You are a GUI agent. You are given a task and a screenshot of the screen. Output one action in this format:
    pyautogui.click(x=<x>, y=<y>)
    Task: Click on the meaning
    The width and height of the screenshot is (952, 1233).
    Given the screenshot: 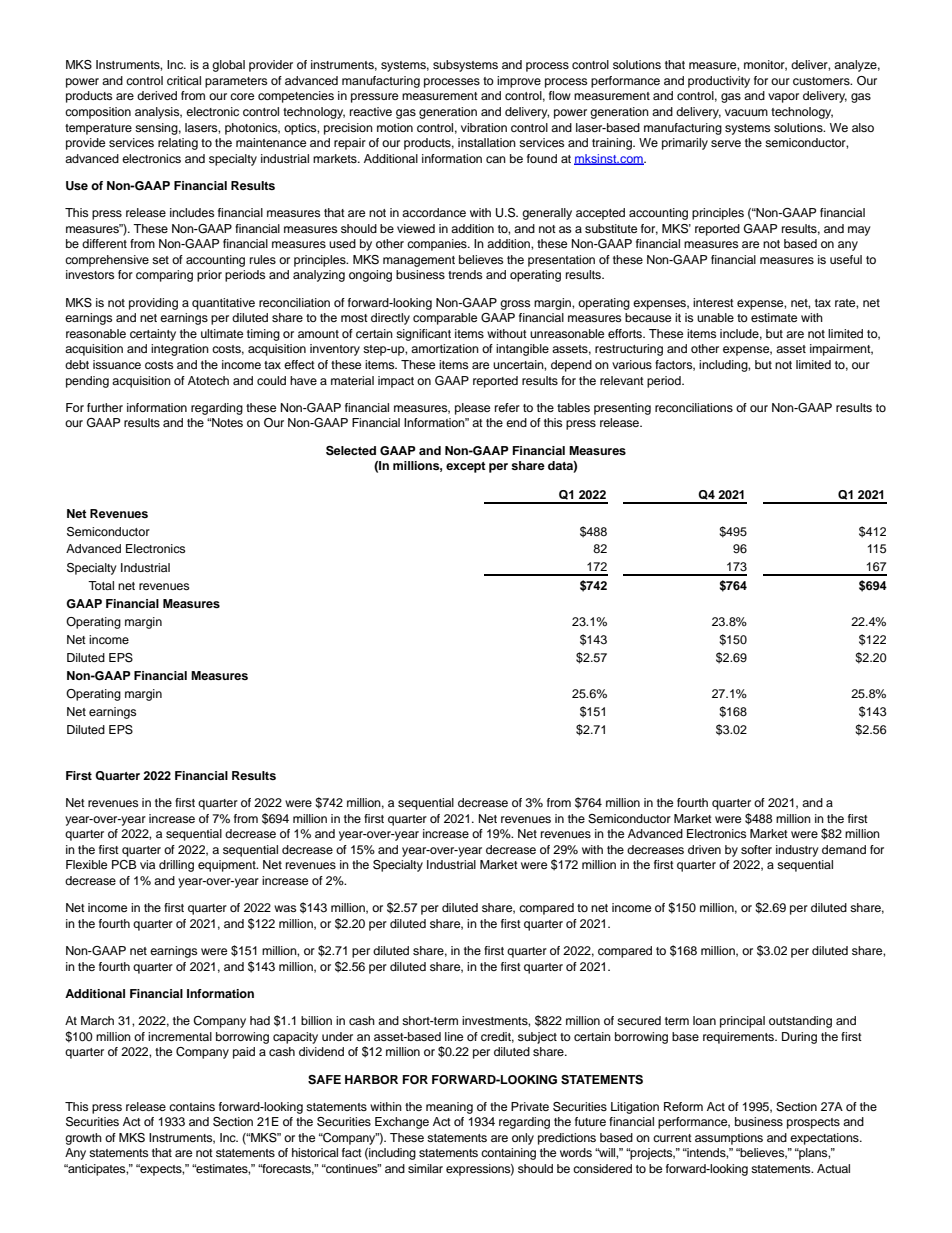 What is the action you would take?
    pyautogui.click(x=449, y=1108)
